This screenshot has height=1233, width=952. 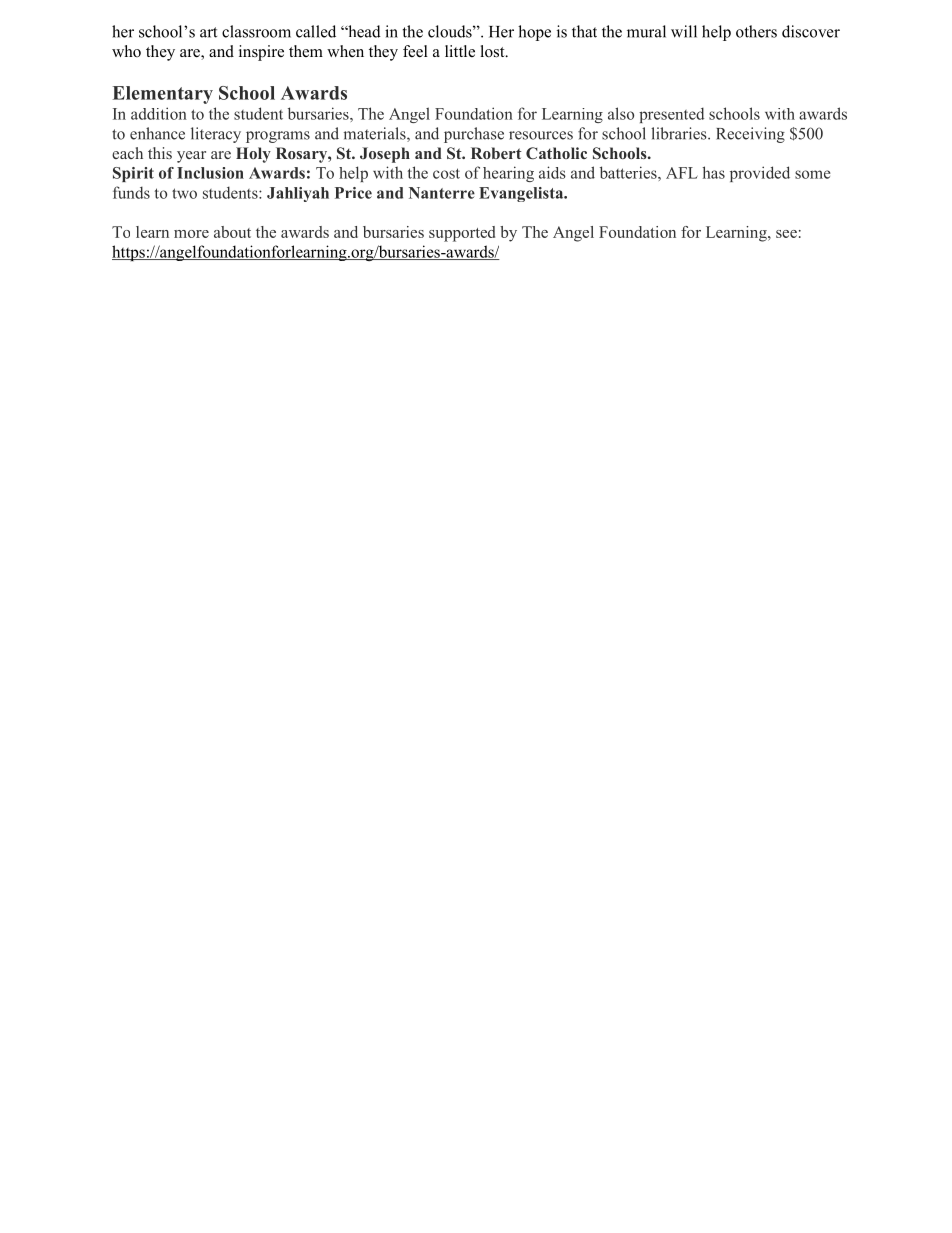 I want to click on see, so click(x=786, y=234).
